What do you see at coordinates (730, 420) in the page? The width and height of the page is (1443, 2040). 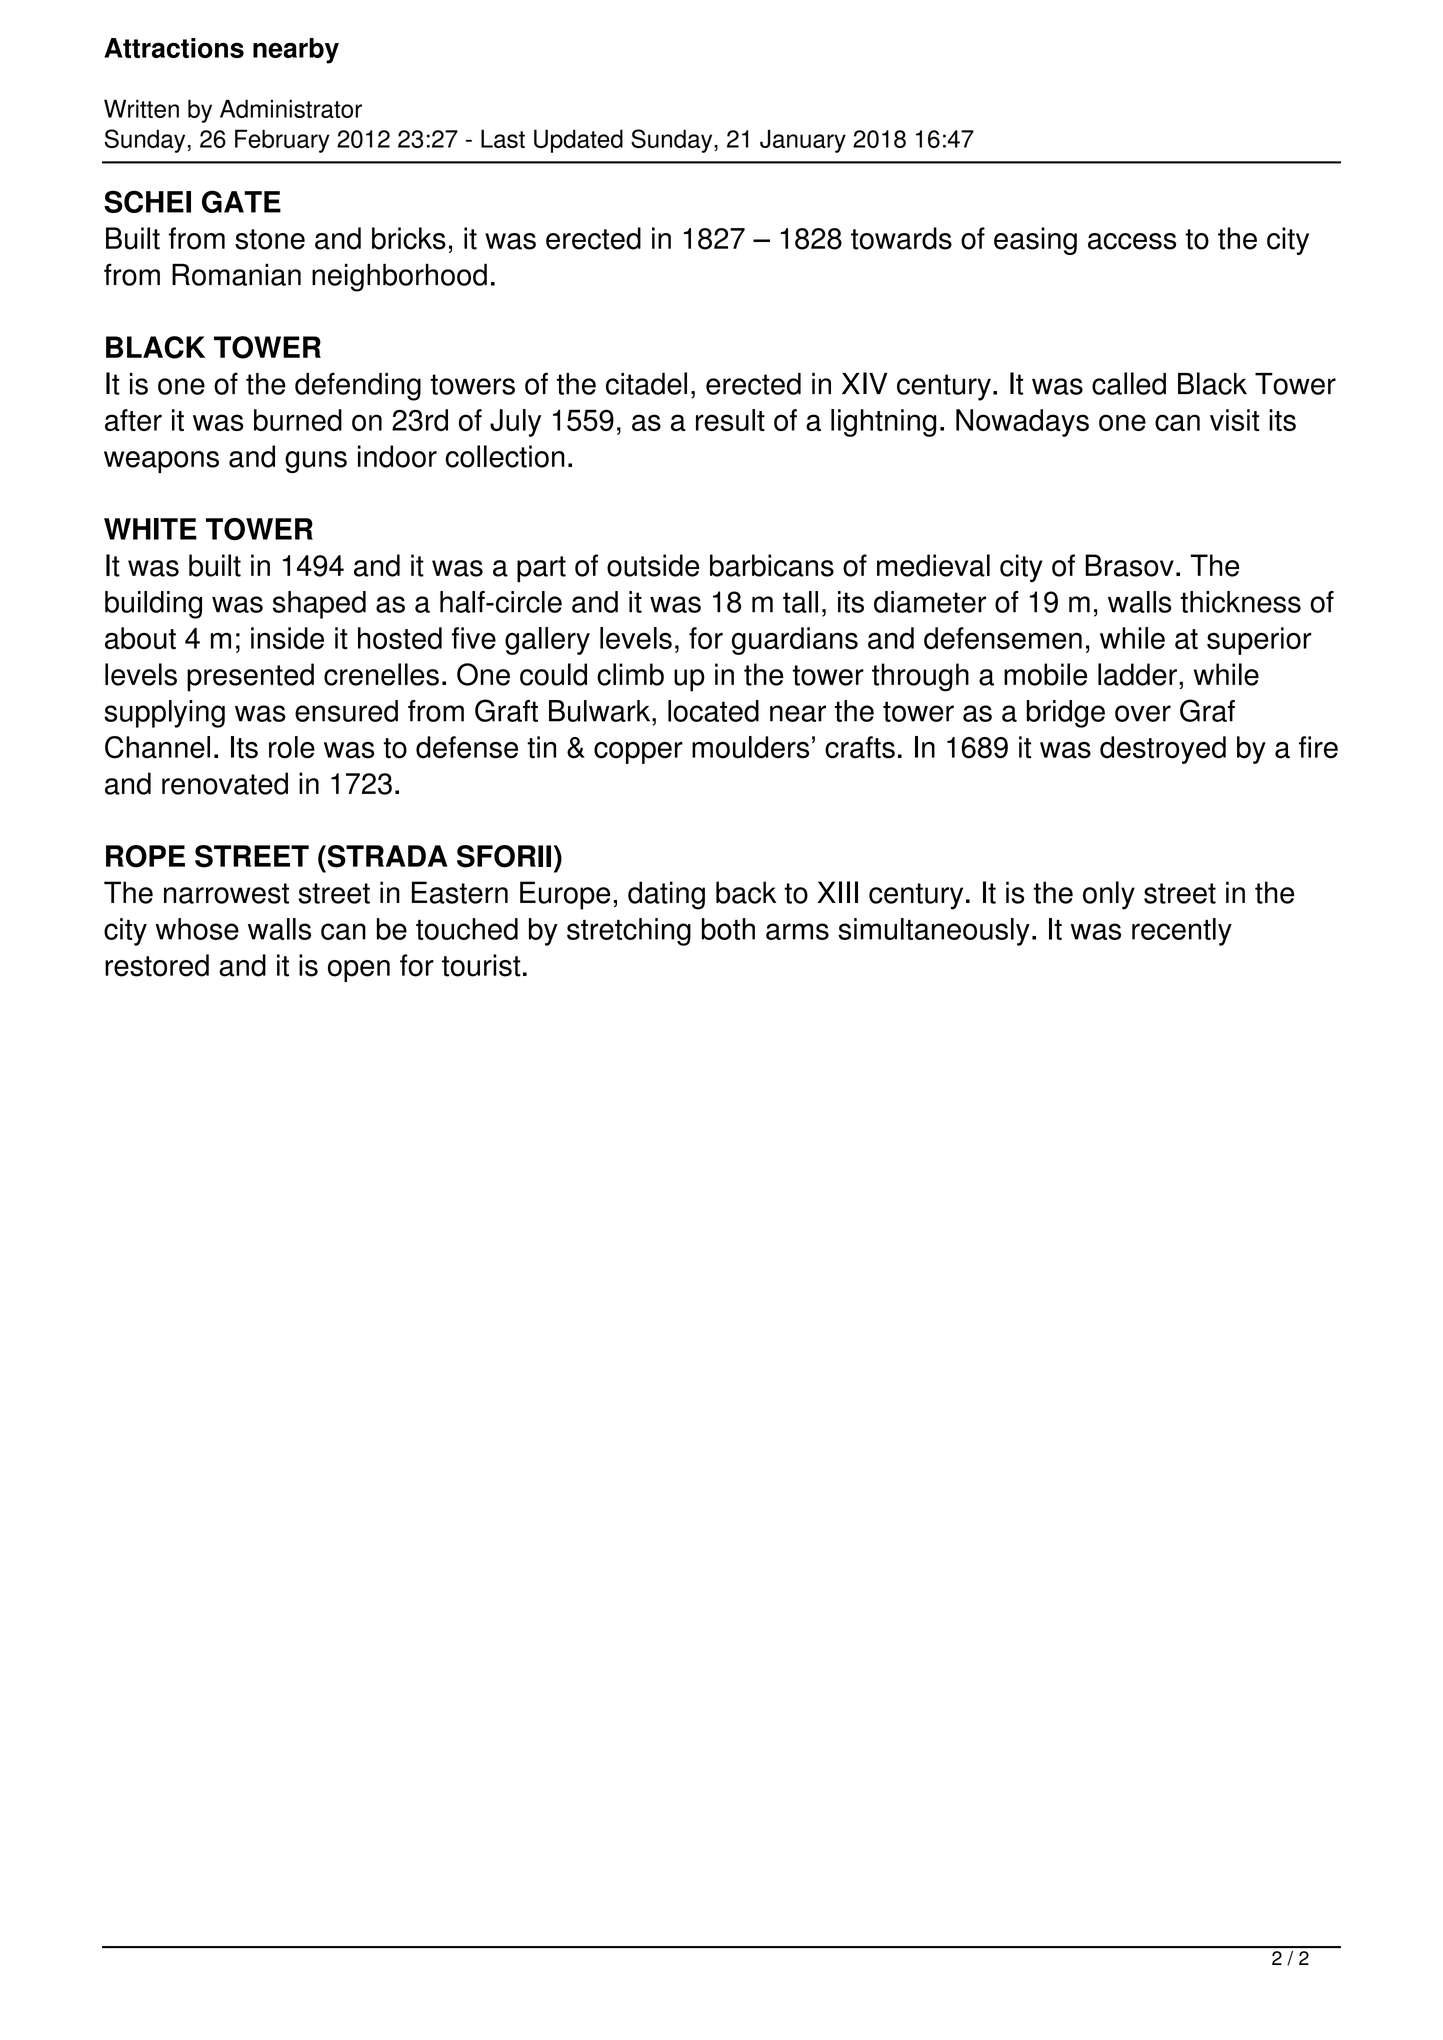 I see `result` at bounding box center [730, 420].
